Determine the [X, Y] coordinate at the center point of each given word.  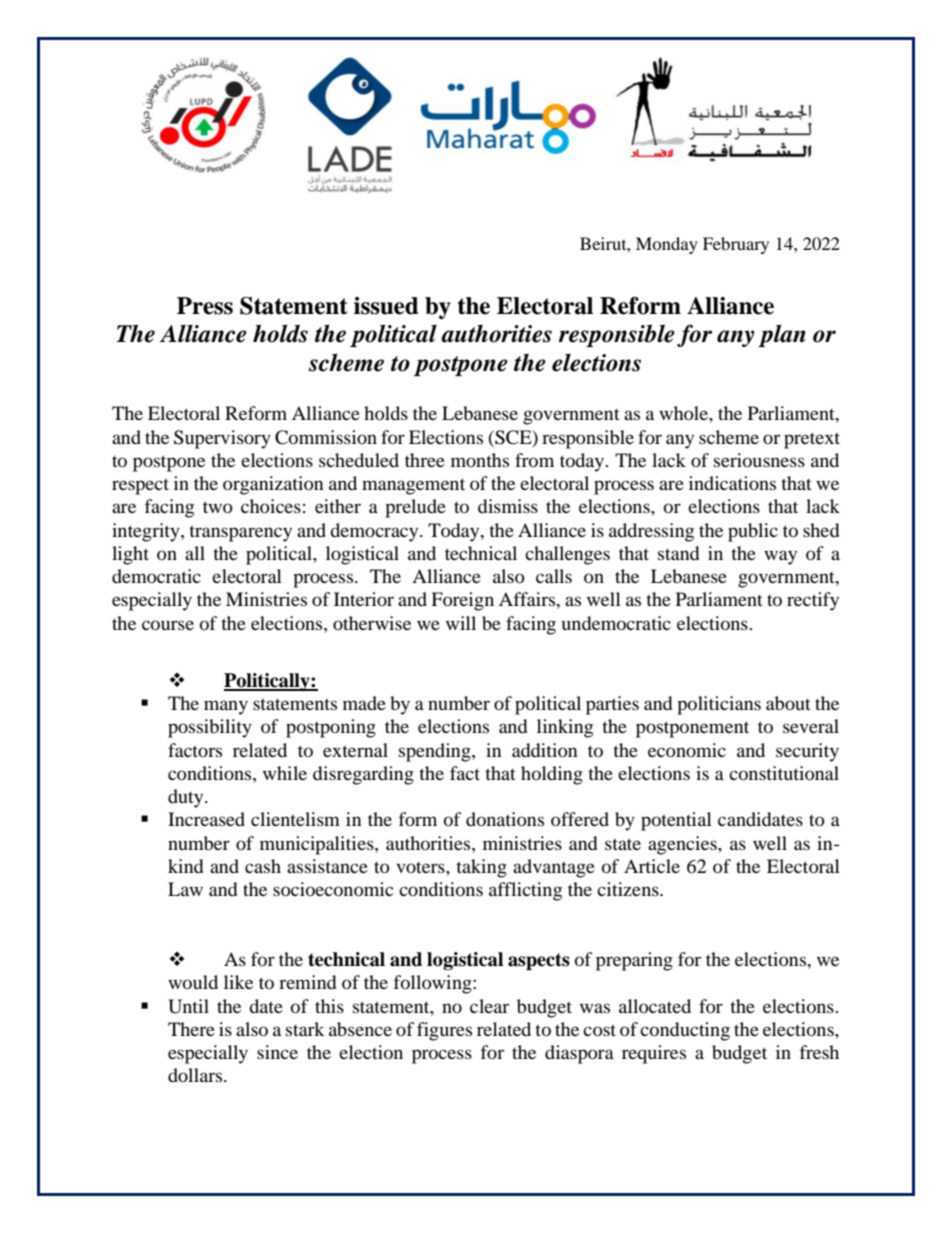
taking [481, 868]
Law [185, 889]
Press [205, 306]
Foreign [462, 601]
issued [386, 306]
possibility [210, 728]
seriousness [759, 460]
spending [436, 752]
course [168, 625]
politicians [719, 705]
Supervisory [222, 439]
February [736, 245]
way [780, 557]
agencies [683, 845]
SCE [513, 438]
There [191, 1029]
